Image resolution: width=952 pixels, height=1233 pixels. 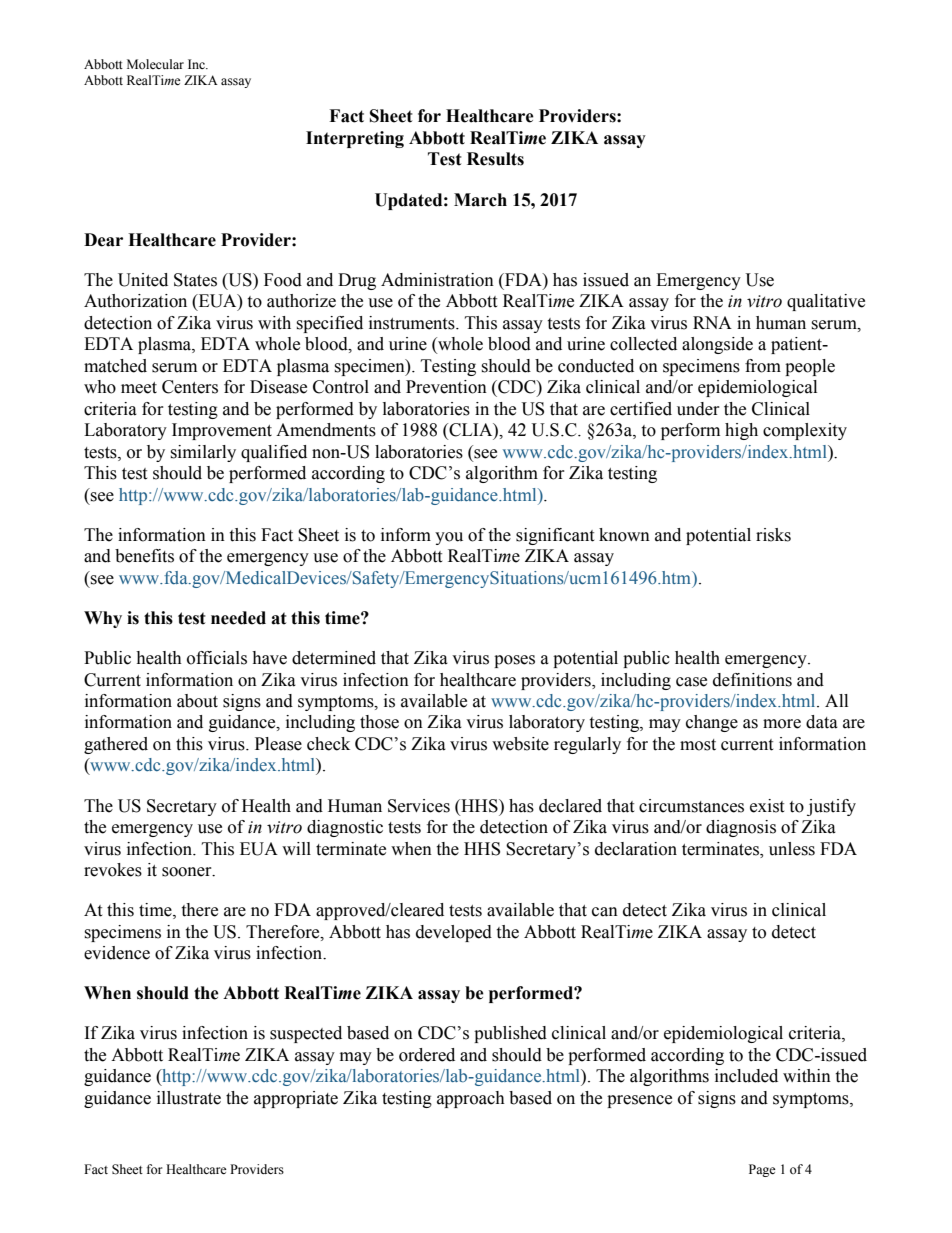 What do you see at coordinates (155, 64) in the screenshot?
I see `Molecular` at bounding box center [155, 64].
